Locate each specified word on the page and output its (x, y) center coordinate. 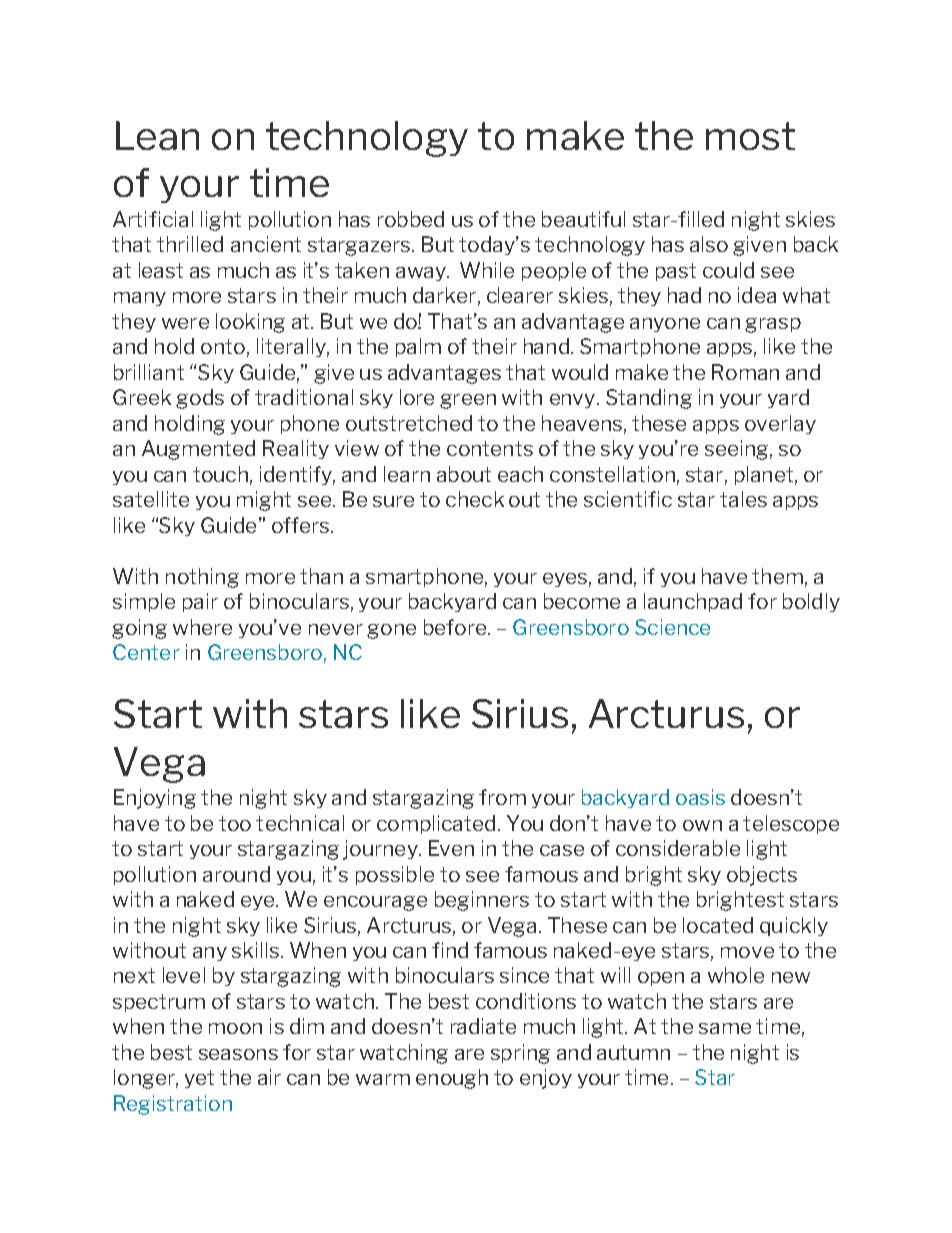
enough (452, 1079)
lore (417, 397)
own (702, 825)
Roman (745, 372)
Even (451, 848)
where (202, 627)
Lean (157, 135)
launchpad (693, 602)
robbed (411, 219)
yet (199, 1079)
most (750, 136)
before (456, 627)
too (235, 823)
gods (200, 399)
